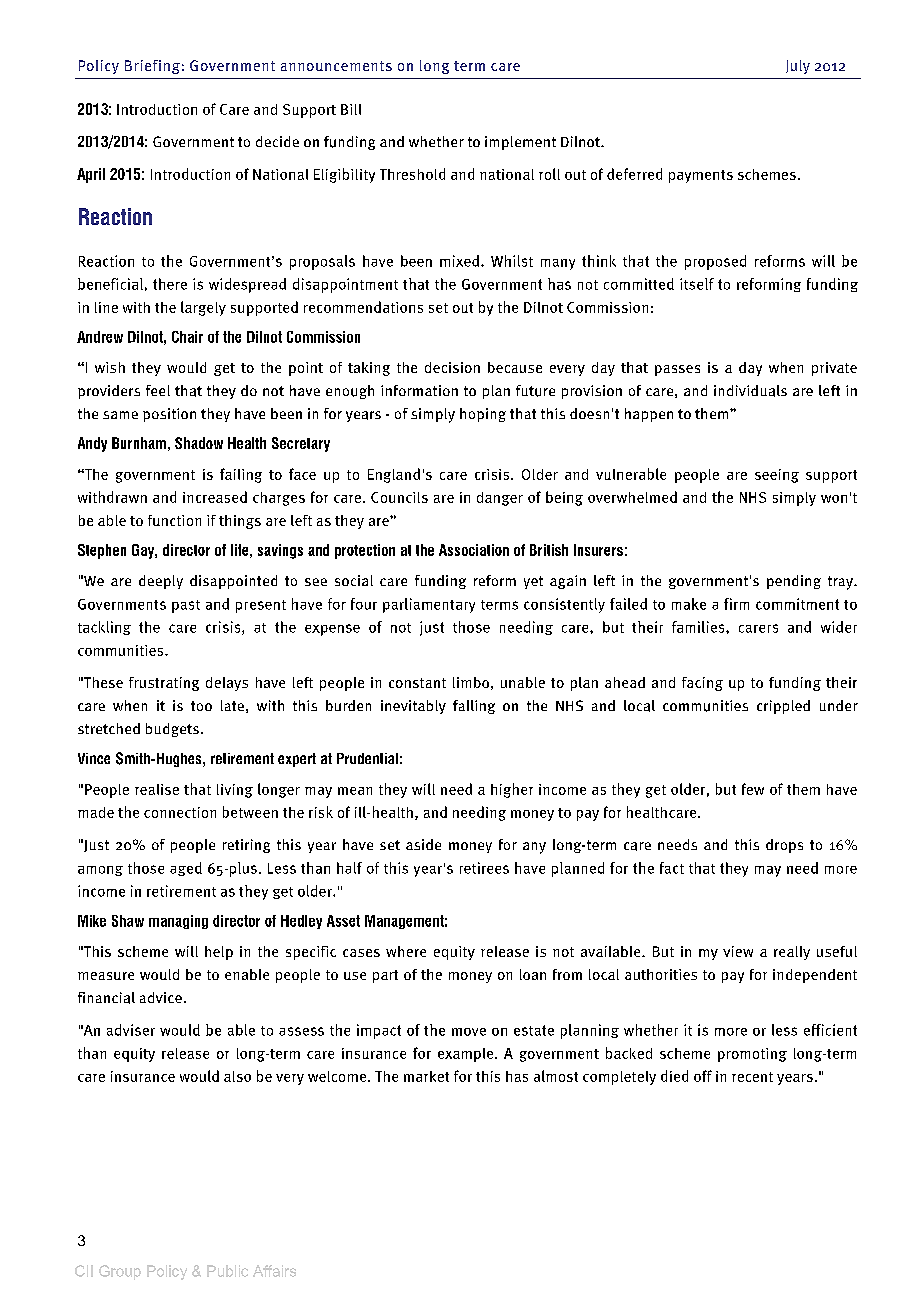 Image resolution: width=924 pixels, height=1308 pixels. I want to click on Public, so click(227, 1271).
